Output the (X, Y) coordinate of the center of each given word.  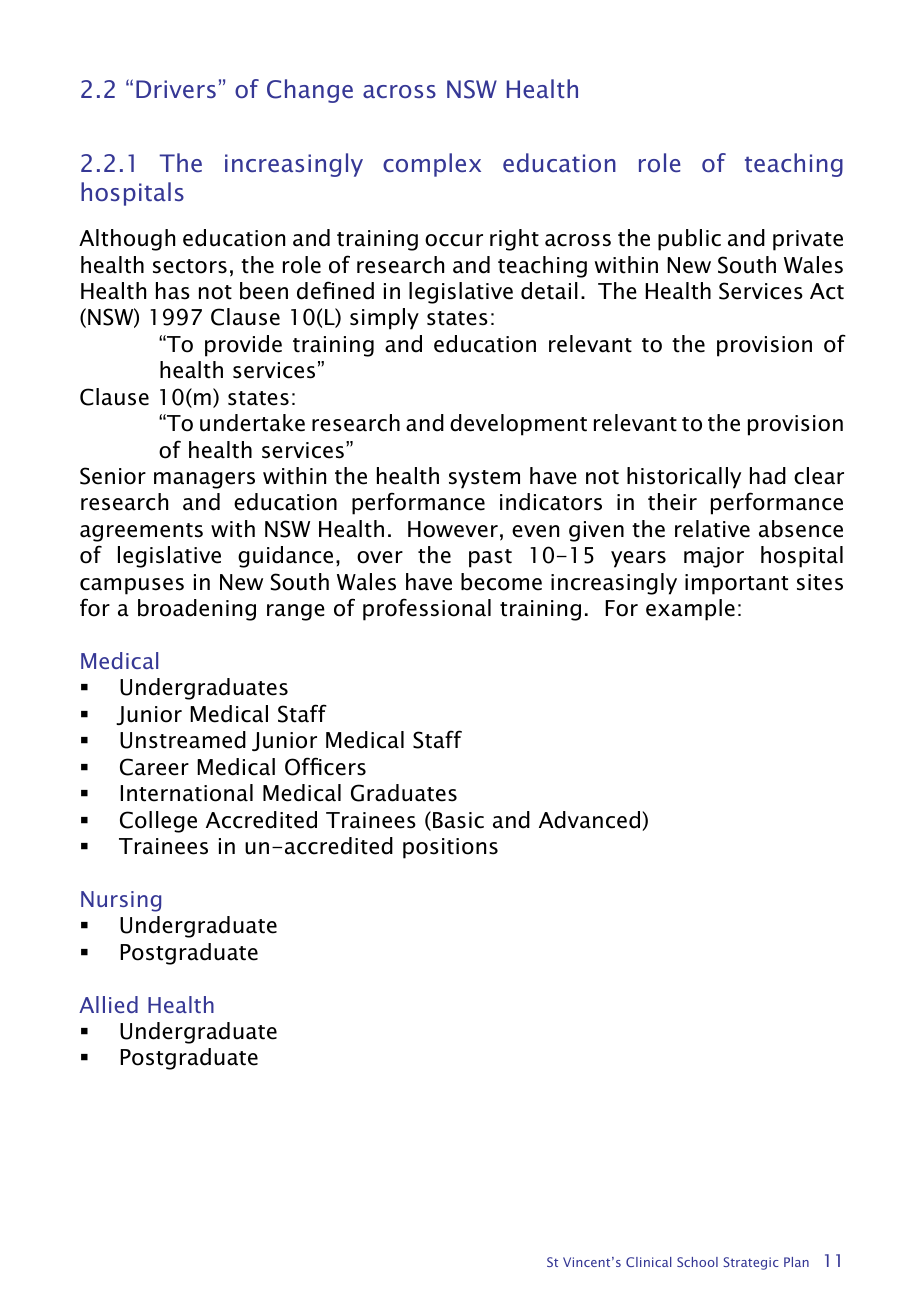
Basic (458, 820)
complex (432, 165)
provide (243, 346)
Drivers (176, 89)
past (490, 558)
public (689, 240)
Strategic (751, 1263)
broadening (197, 610)
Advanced (591, 821)
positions (450, 848)
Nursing (121, 901)
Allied (108, 1004)
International (186, 793)
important (736, 584)
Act (827, 291)
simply (384, 319)
